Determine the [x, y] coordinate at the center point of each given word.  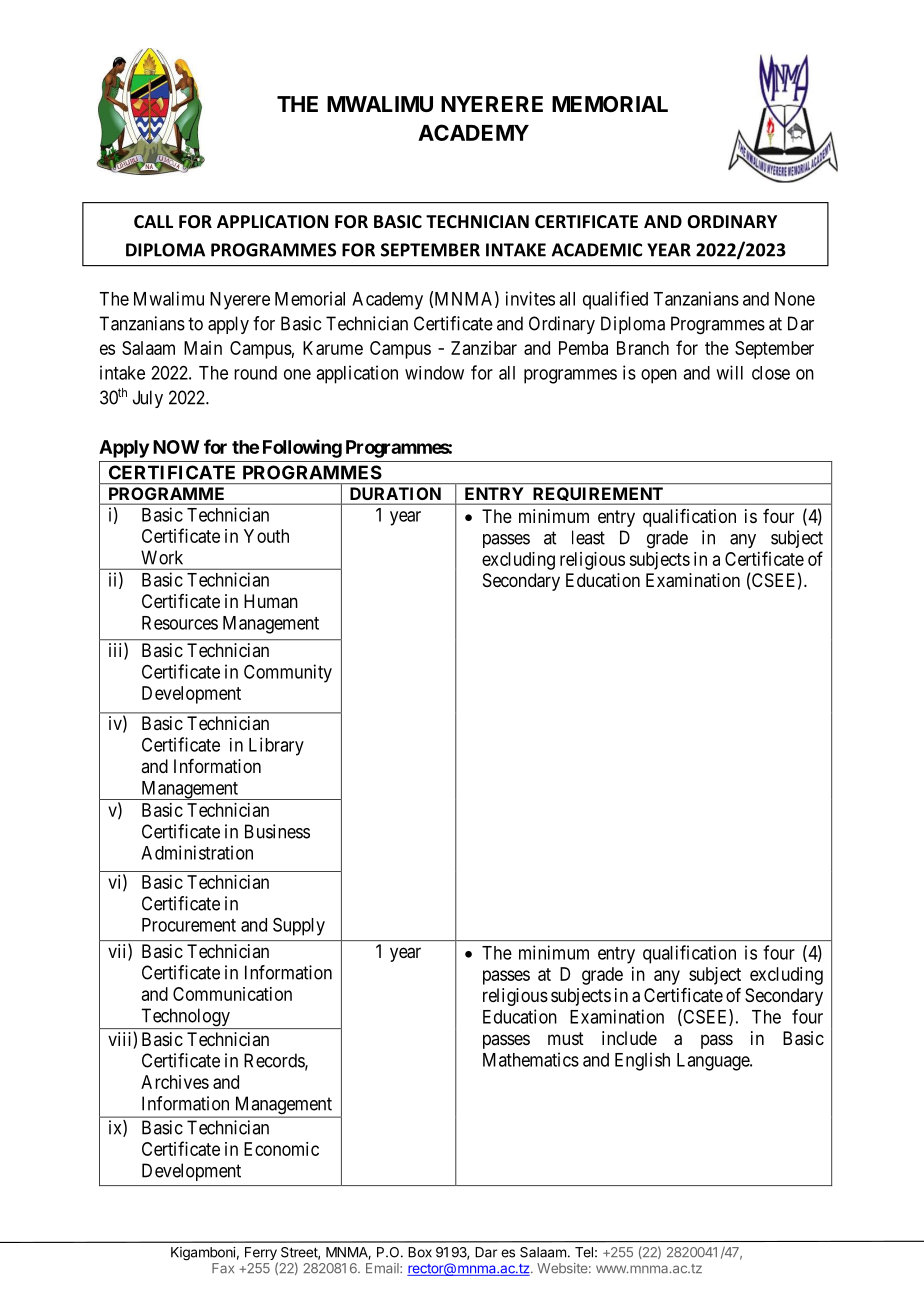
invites [530, 298]
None [795, 299]
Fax [223, 1268]
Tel [584, 1252]
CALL [153, 221]
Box [420, 1252]
